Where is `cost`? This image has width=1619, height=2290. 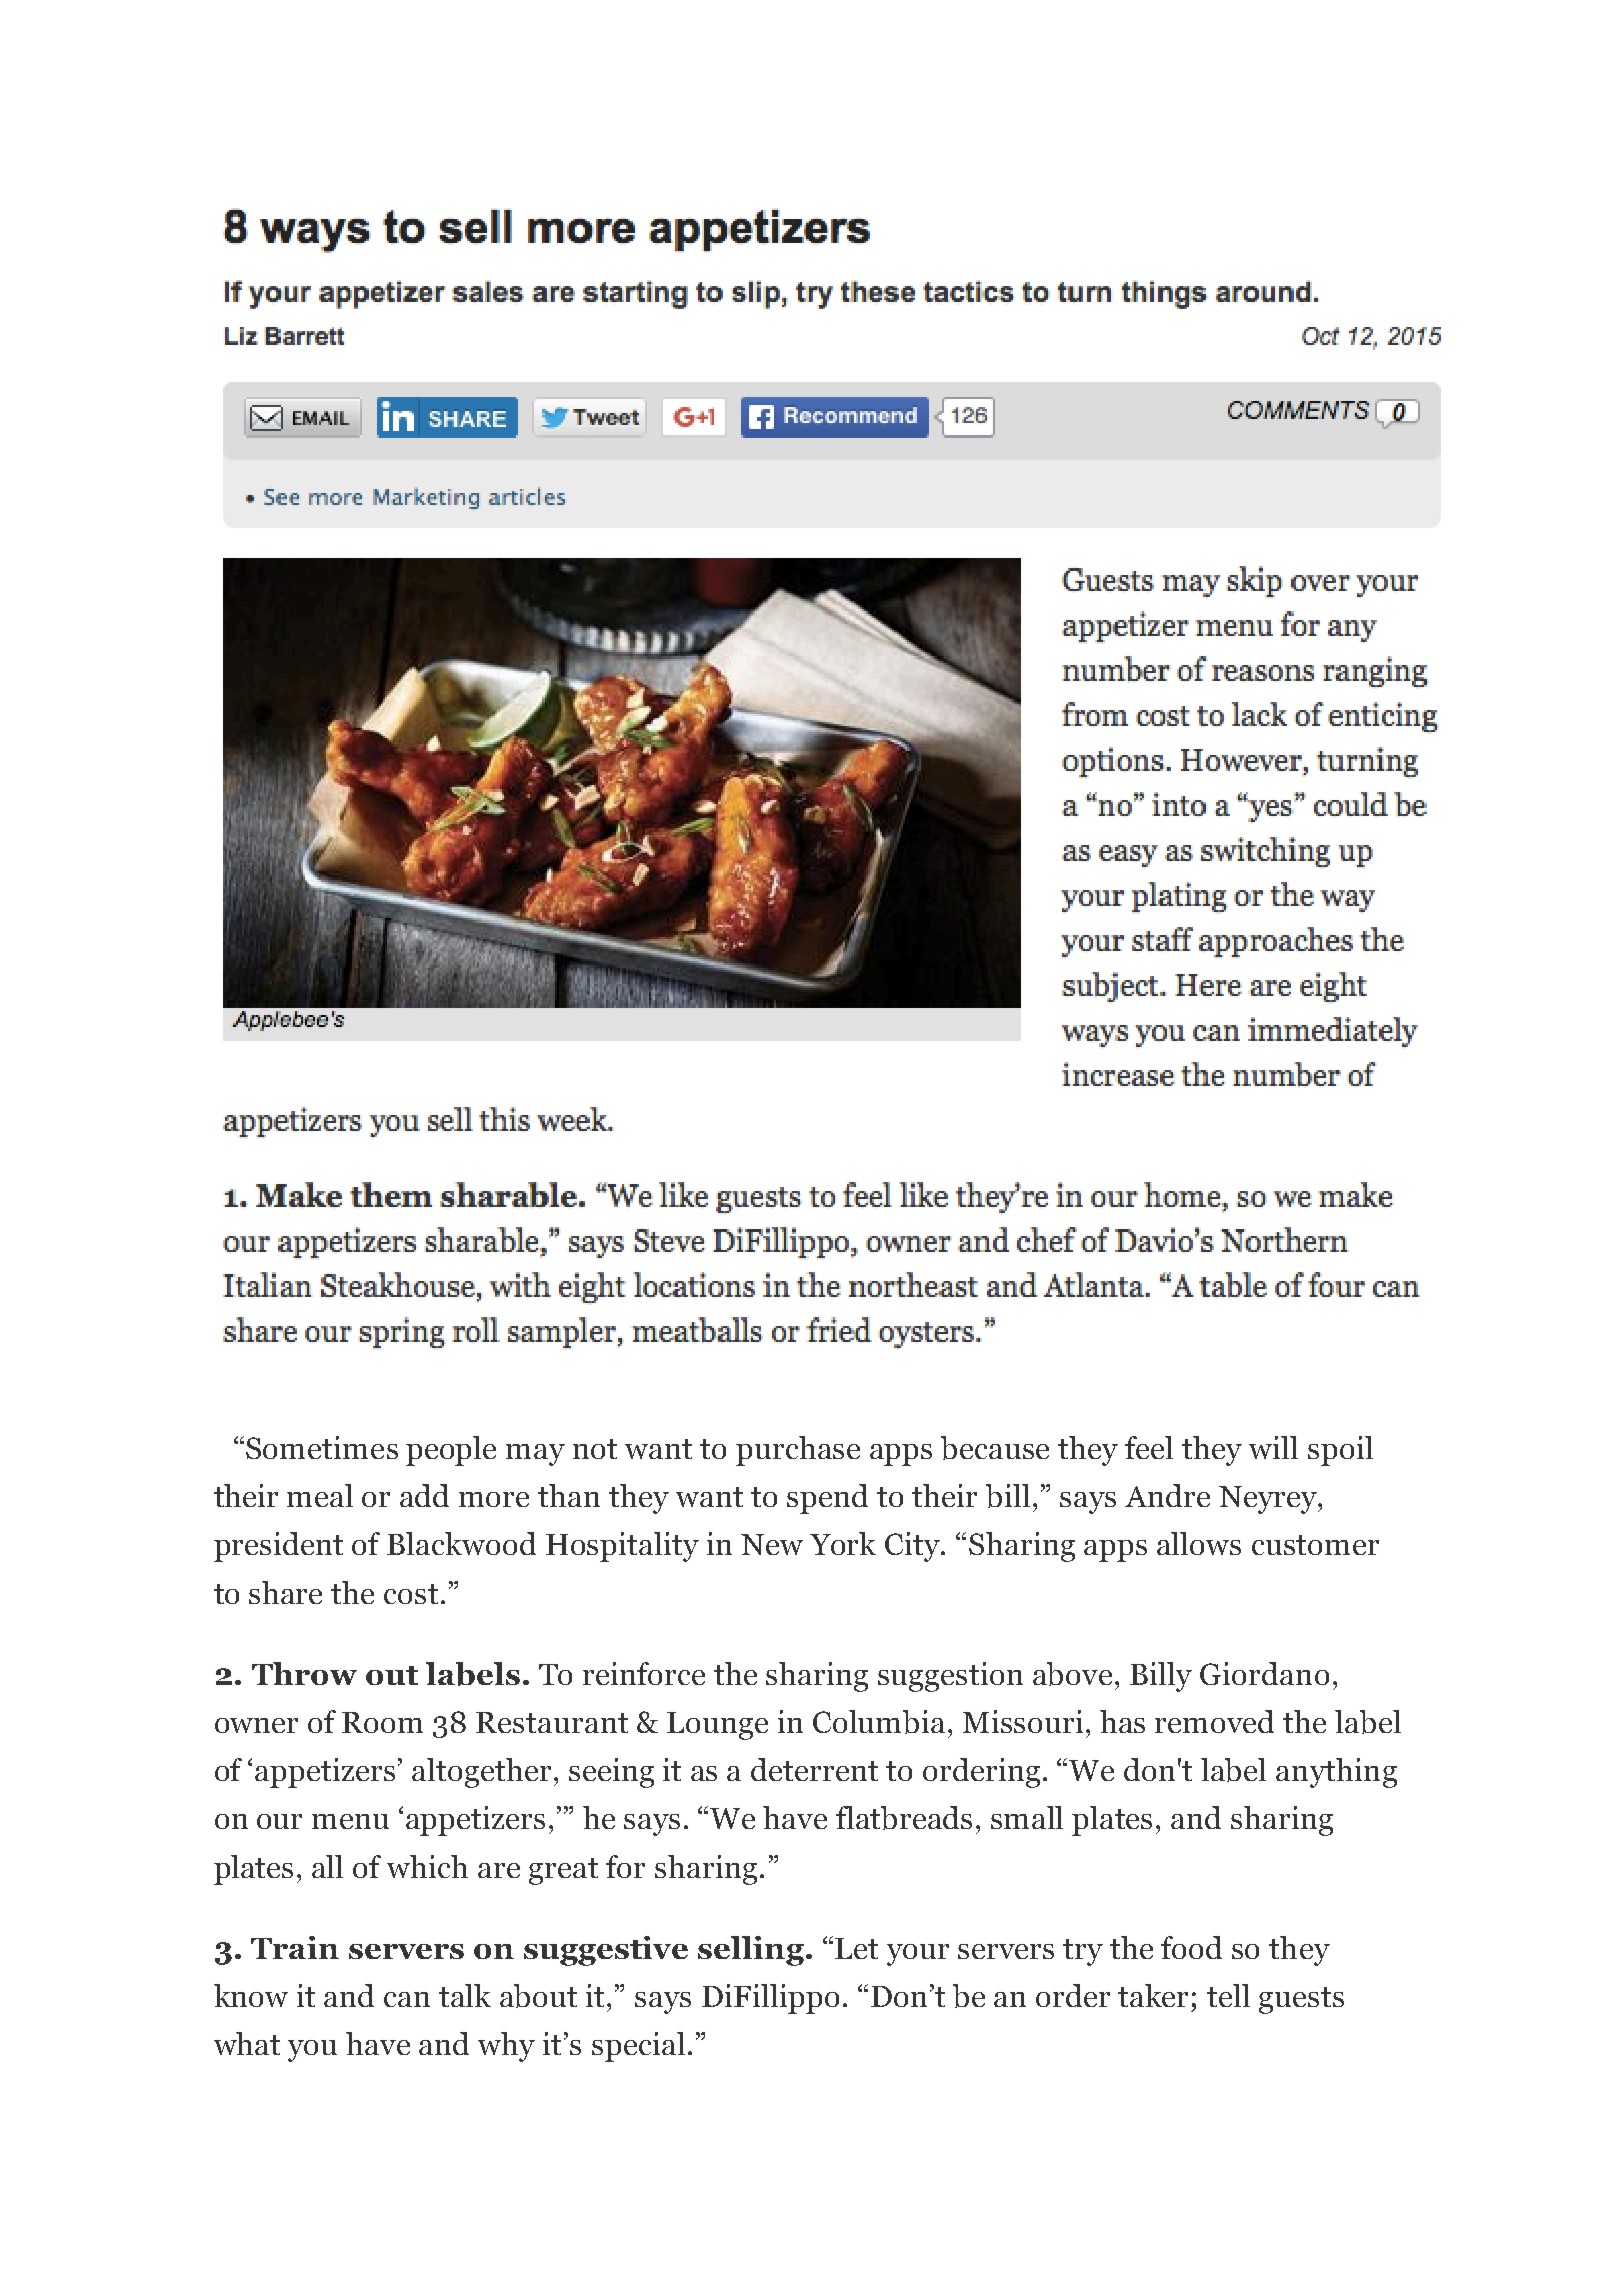
cost is located at coordinates (411, 1594).
